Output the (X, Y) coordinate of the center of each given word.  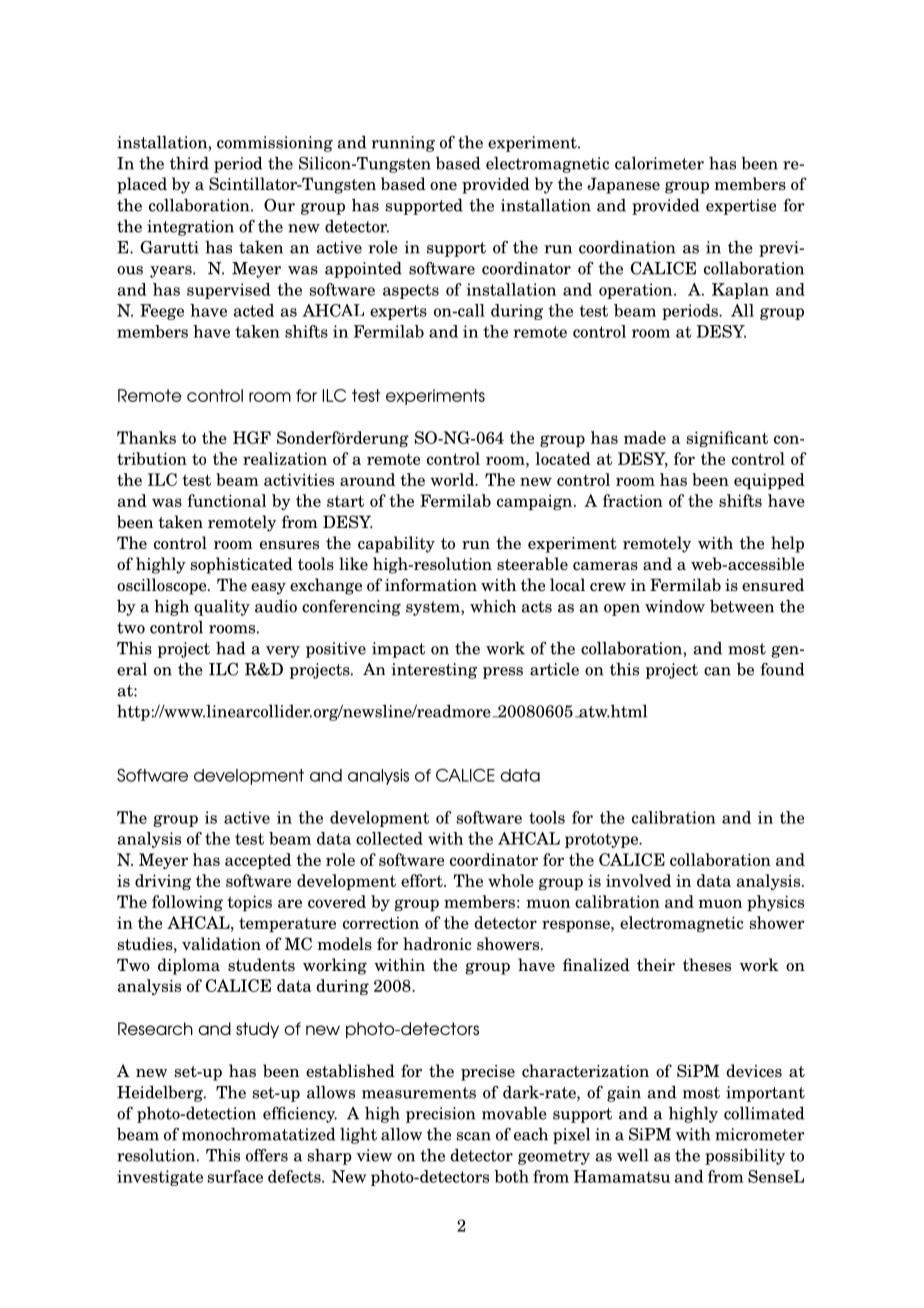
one (443, 186)
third (189, 163)
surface (235, 1176)
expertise (741, 207)
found (782, 669)
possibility (745, 1156)
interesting (434, 671)
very (283, 652)
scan (474, 1136)
